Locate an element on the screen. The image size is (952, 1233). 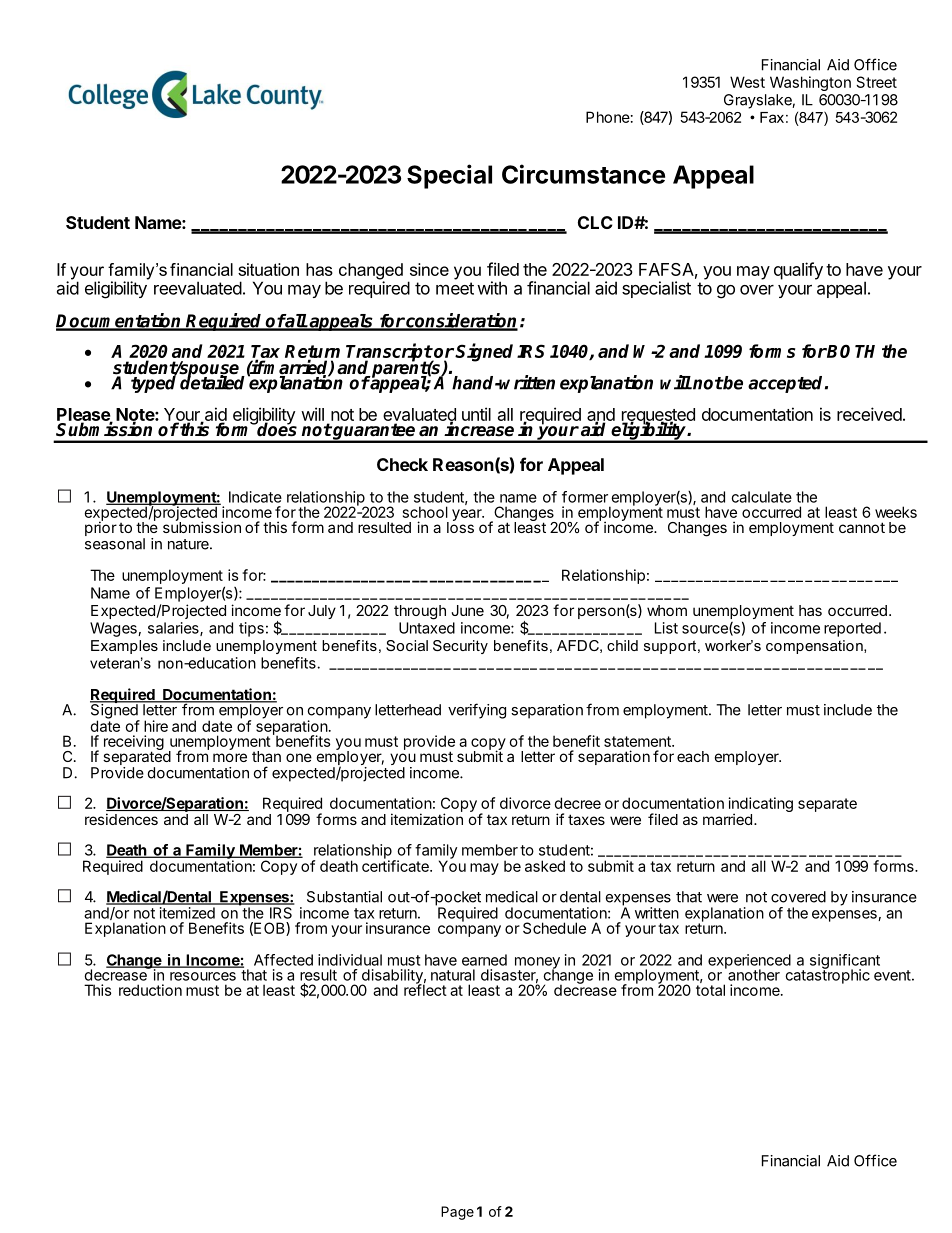
Circumstance is located at coordinates (583, 174).
